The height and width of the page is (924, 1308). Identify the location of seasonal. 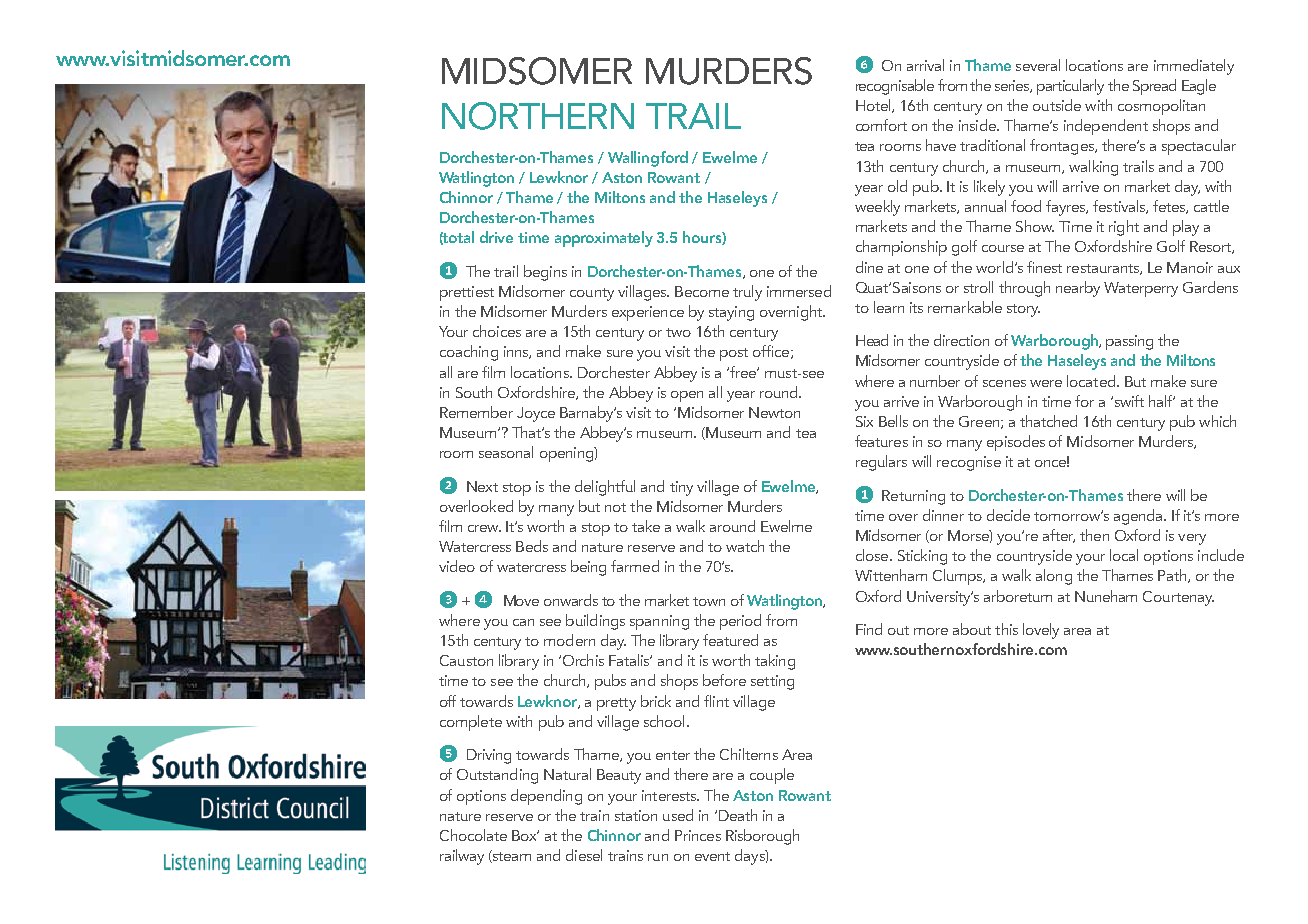
(506, 452).
